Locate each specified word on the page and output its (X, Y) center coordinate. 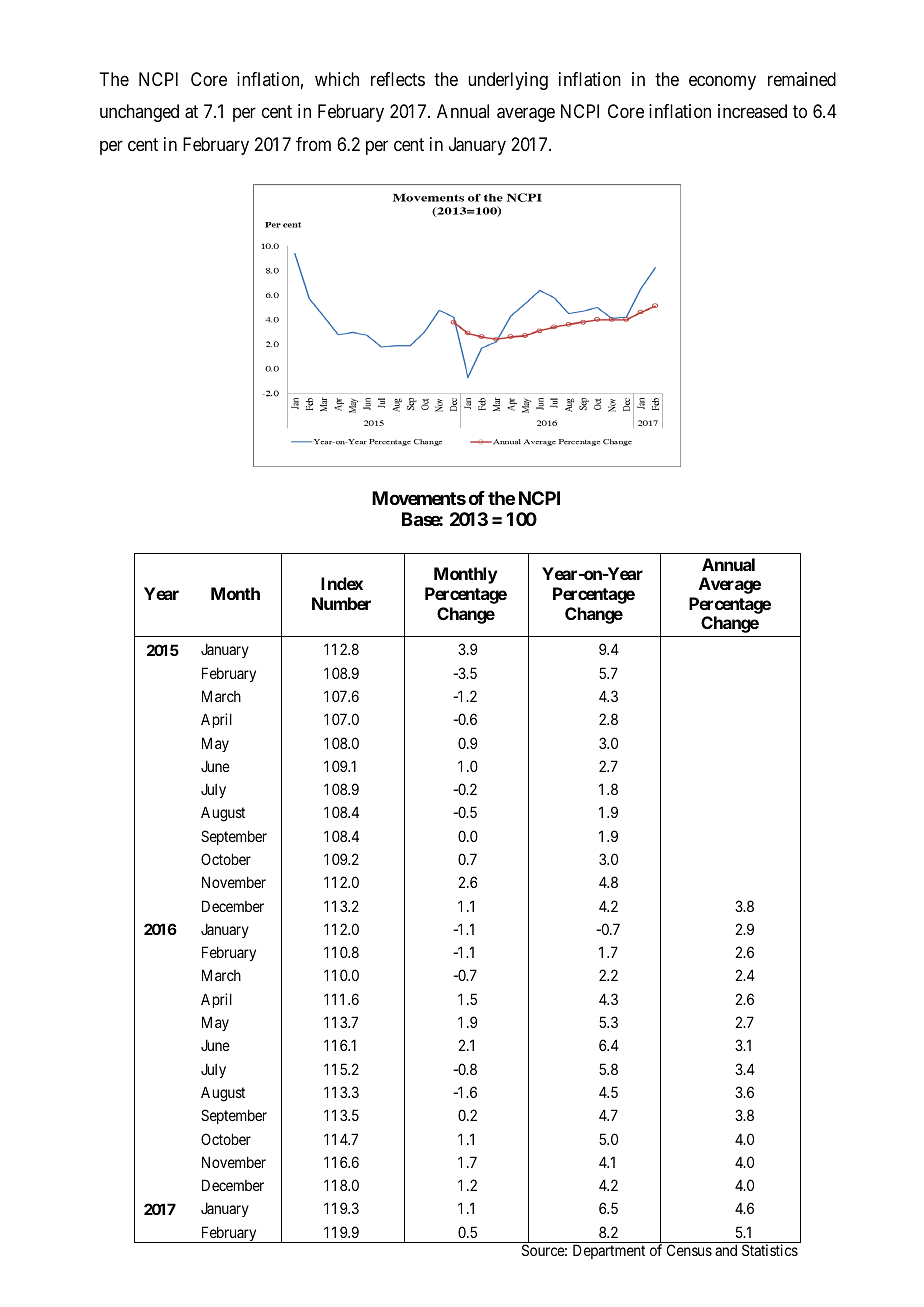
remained (802, 79)
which (337, 79)
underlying (508, 81)
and (726, 1250)
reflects (398, 79)
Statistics (770, 1250)
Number (341, 603)
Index (342, 583)
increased (752, 111)
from (313, 144)
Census (689, 1250)
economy (722, 83)
